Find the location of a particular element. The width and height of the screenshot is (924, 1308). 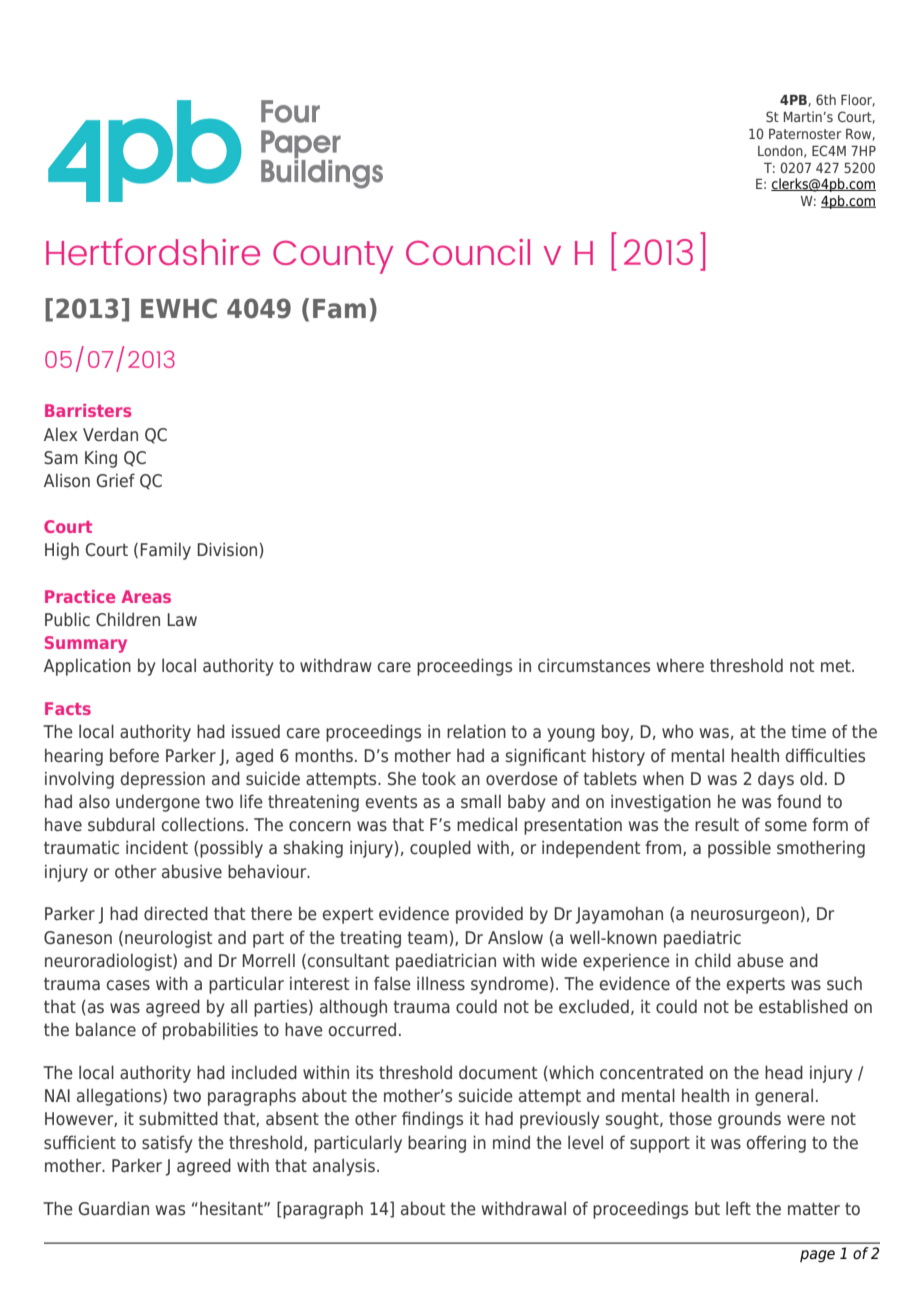

Application is located at coordinates (87, 667).
